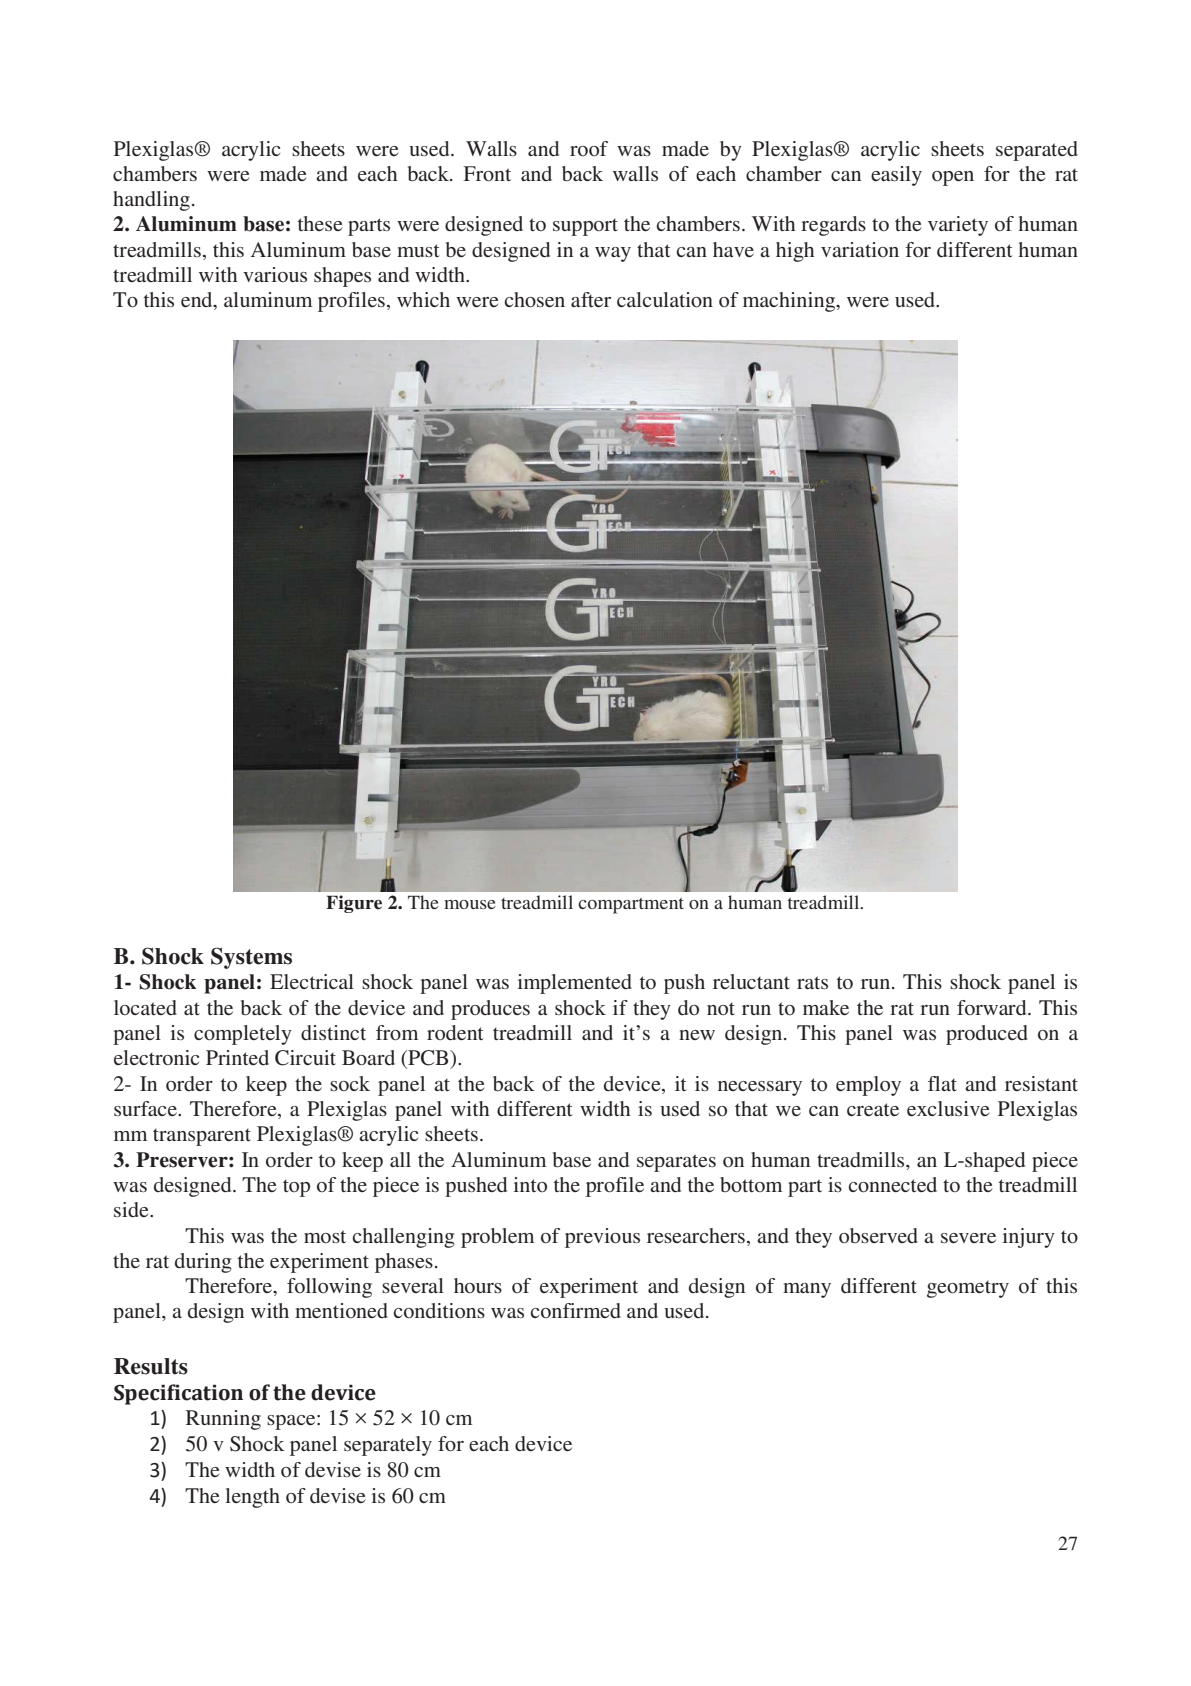 This image has width=1191, height=1686. What do you see at coordinates (585, 227) in the image?
I see `support` at bounding box center [585, 227].
